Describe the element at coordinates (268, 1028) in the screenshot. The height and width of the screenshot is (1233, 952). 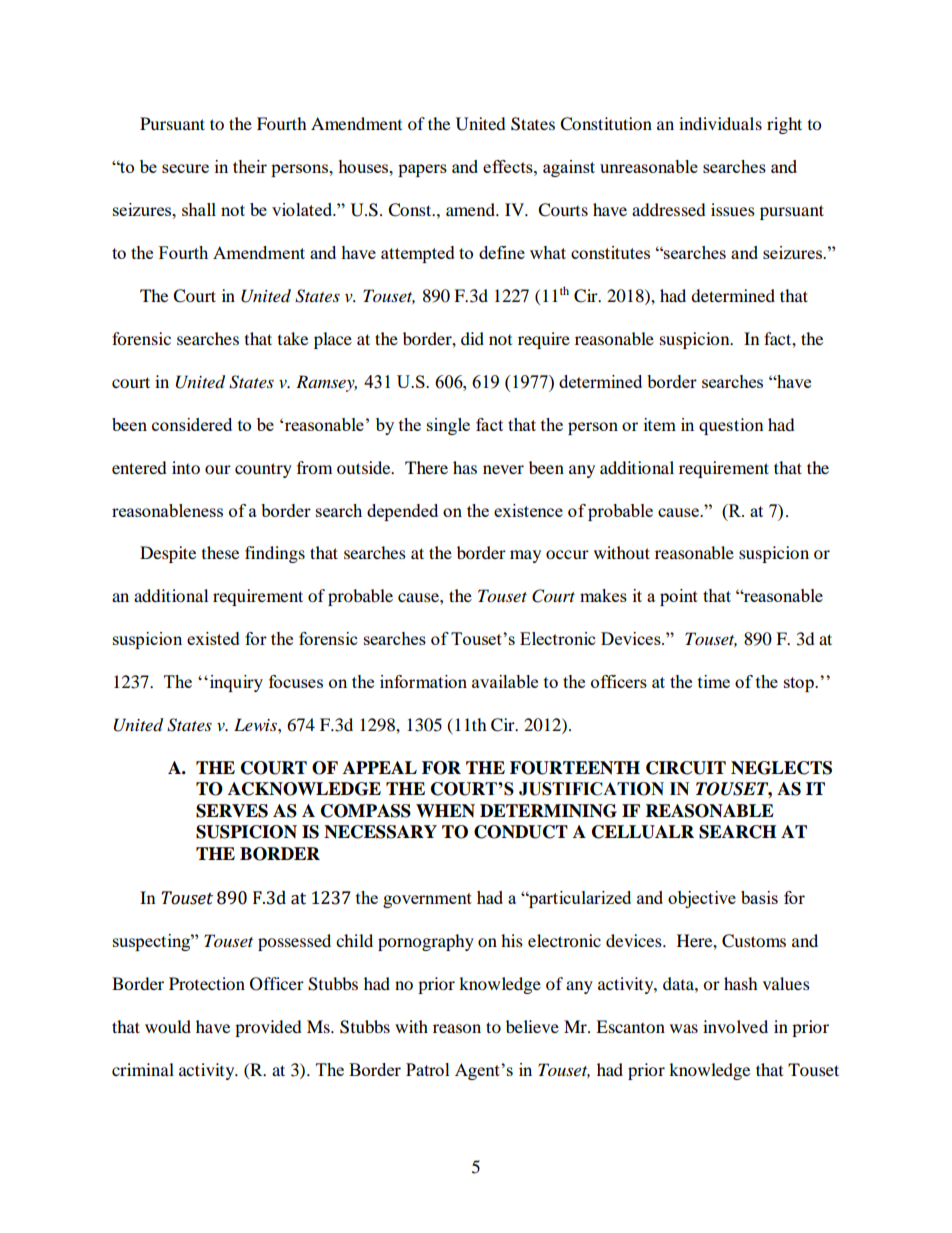
I see `provided` at that location.
